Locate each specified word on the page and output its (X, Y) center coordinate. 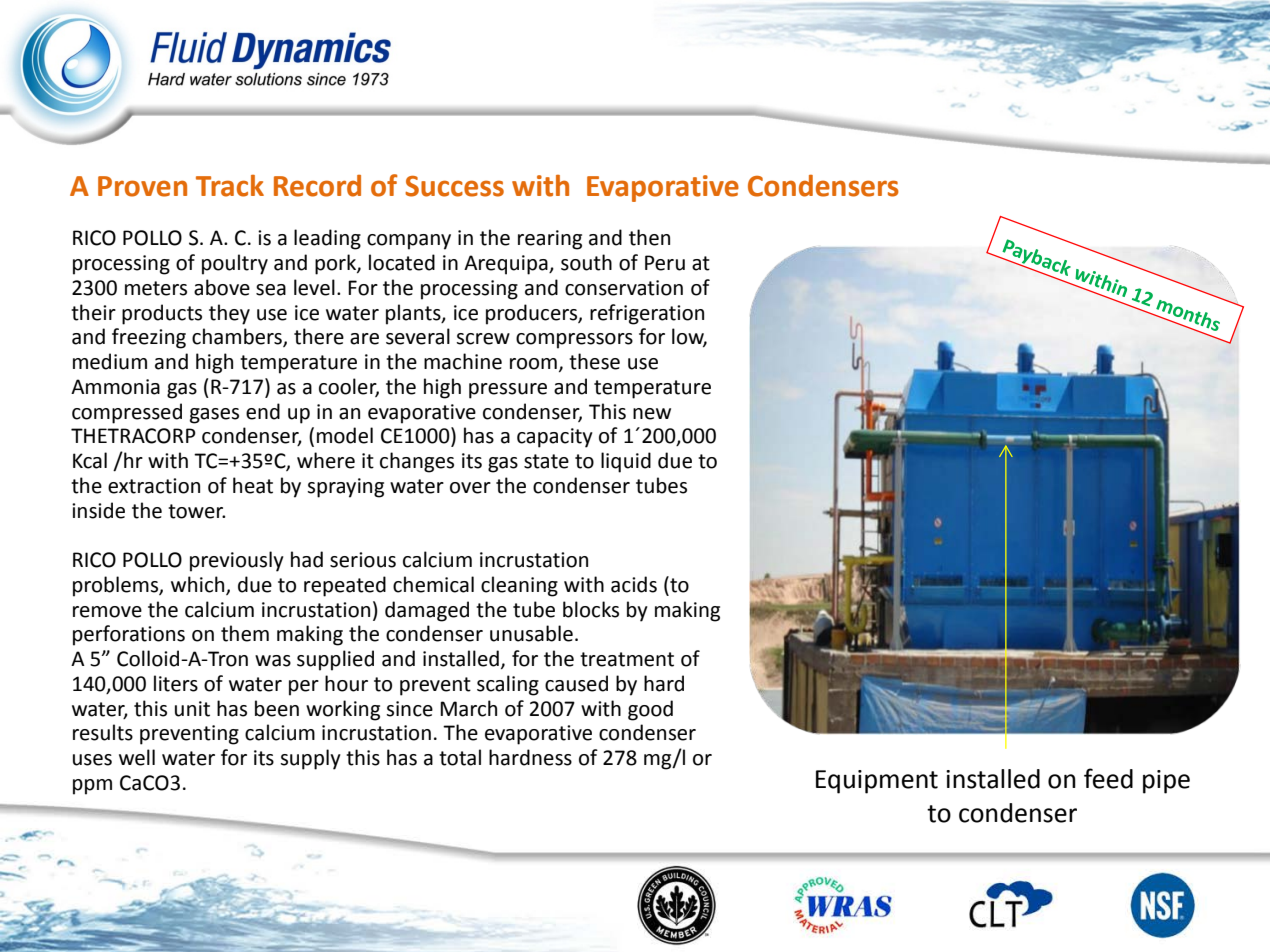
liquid (626, 462)
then (649, 237)
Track (230, 186)
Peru (665, 263)
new (652, 414)
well (137, 757)
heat (253, 485)
